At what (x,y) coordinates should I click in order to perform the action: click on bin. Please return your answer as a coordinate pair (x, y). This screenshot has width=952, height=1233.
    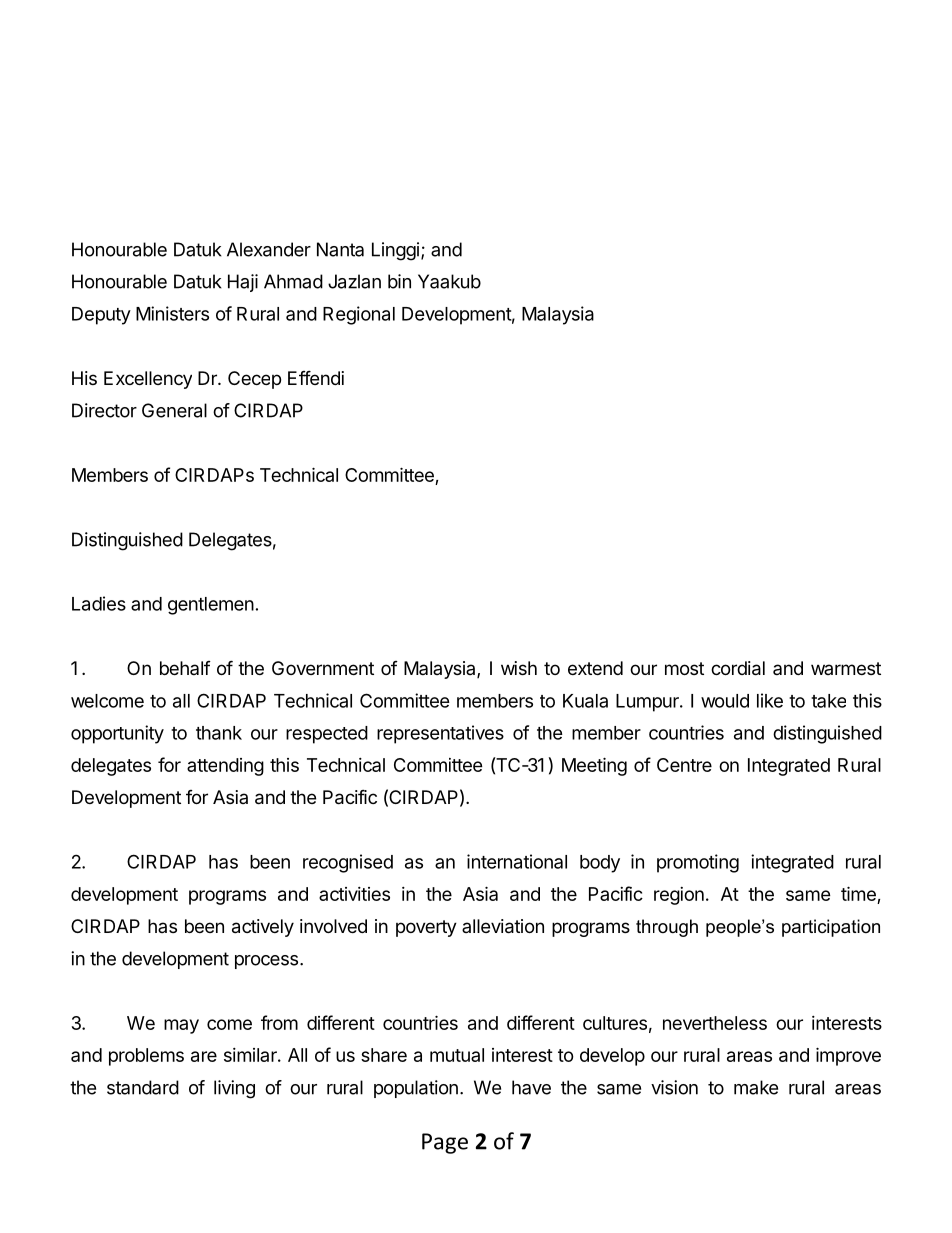
    Looking at the image, I should click on (399, 281).
